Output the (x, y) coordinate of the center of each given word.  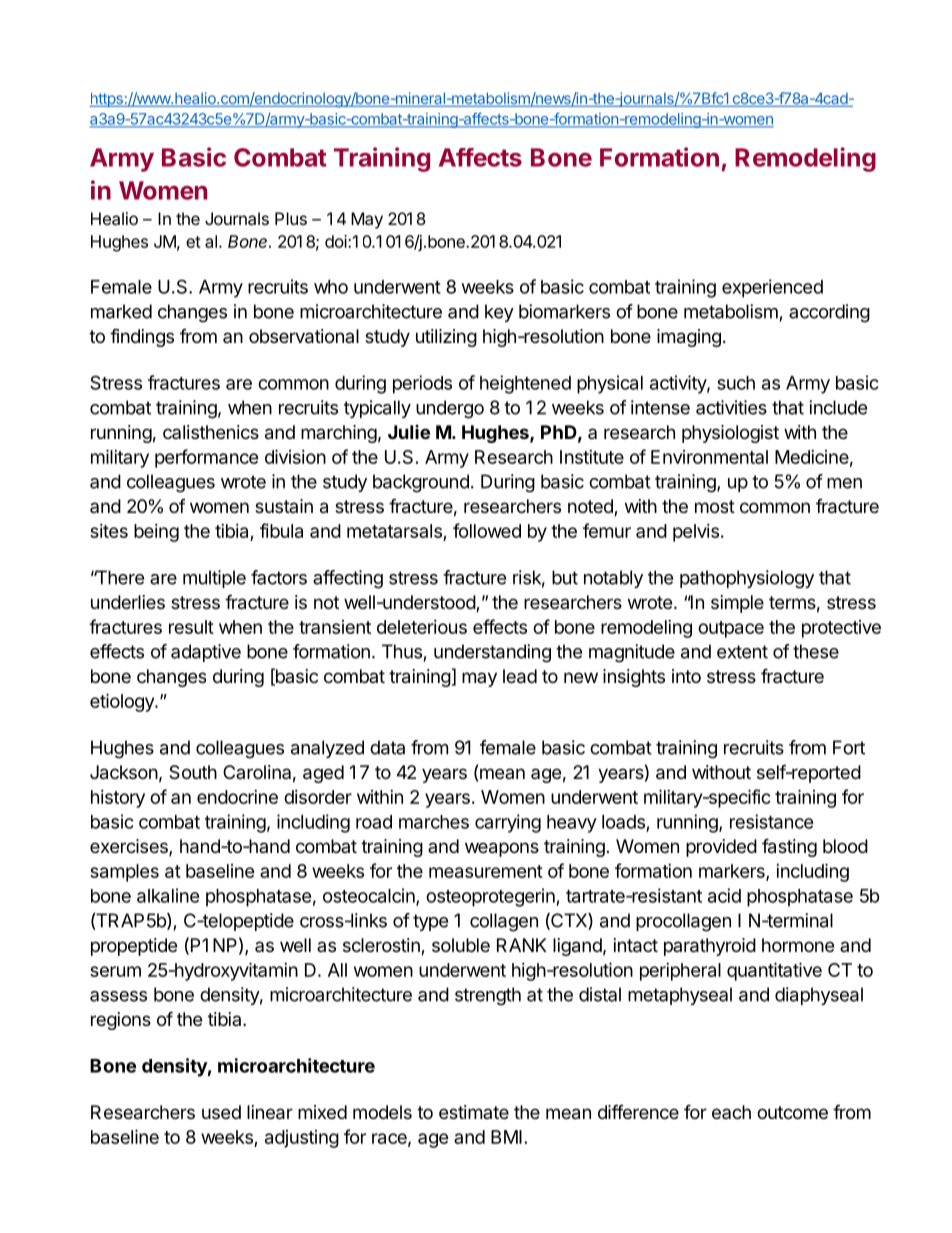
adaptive (206, 653)
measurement (486, 871)
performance (207, 458)
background (421, 483)
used (221, 1112)
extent (742, 652)
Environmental (709, 457)
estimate (474, 1112)
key (499, 313)
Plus (291, 218)
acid (724, 895)
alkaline (168, 895)
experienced (772, 288)
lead (520, 676)
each (731, 1112)
